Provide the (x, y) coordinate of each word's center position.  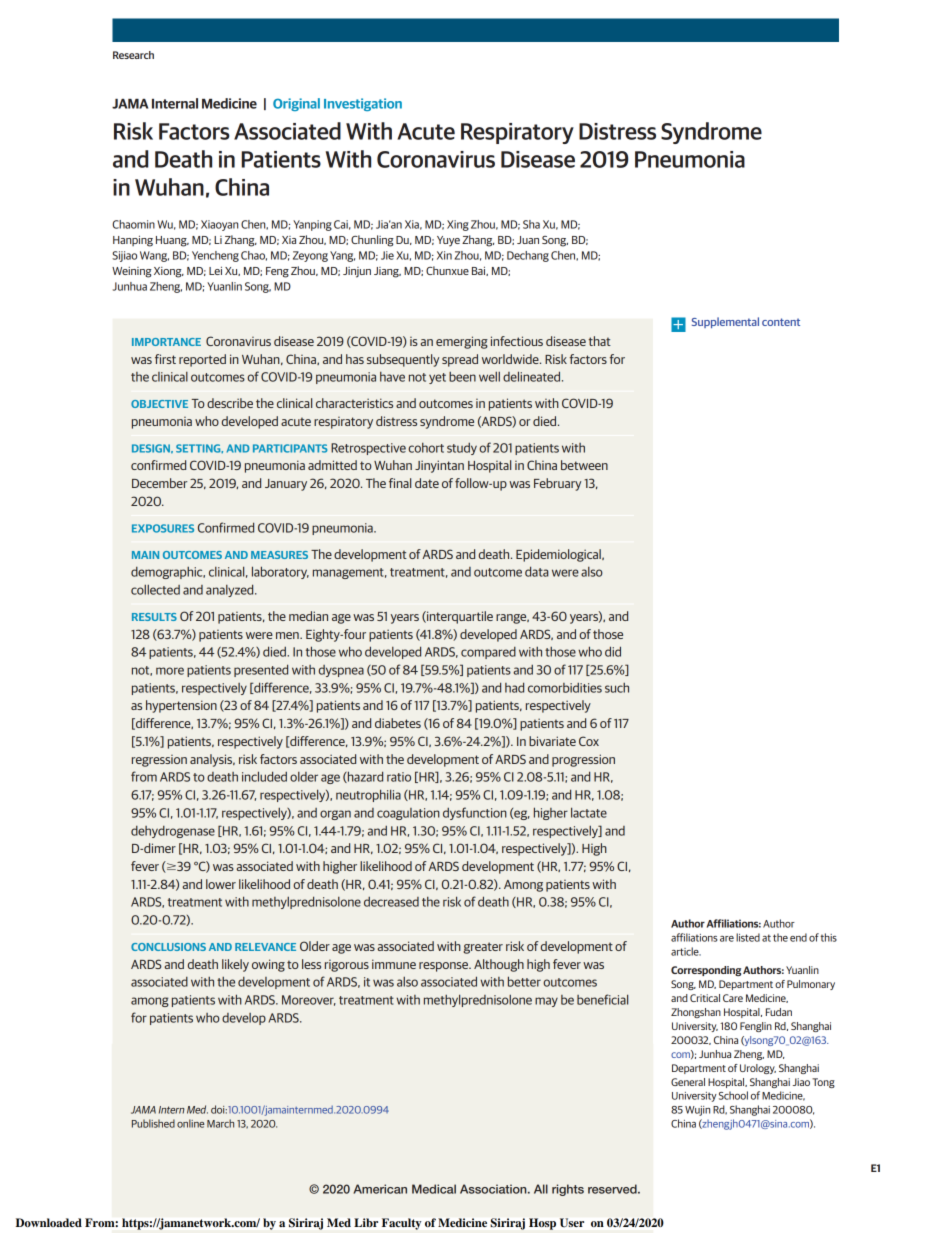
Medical (434, 1189)
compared (488, 653)
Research (133, 55)
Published (153, 1123)
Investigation (363, 104)
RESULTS (154, 617)
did (613, 651)
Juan (528, 240)
